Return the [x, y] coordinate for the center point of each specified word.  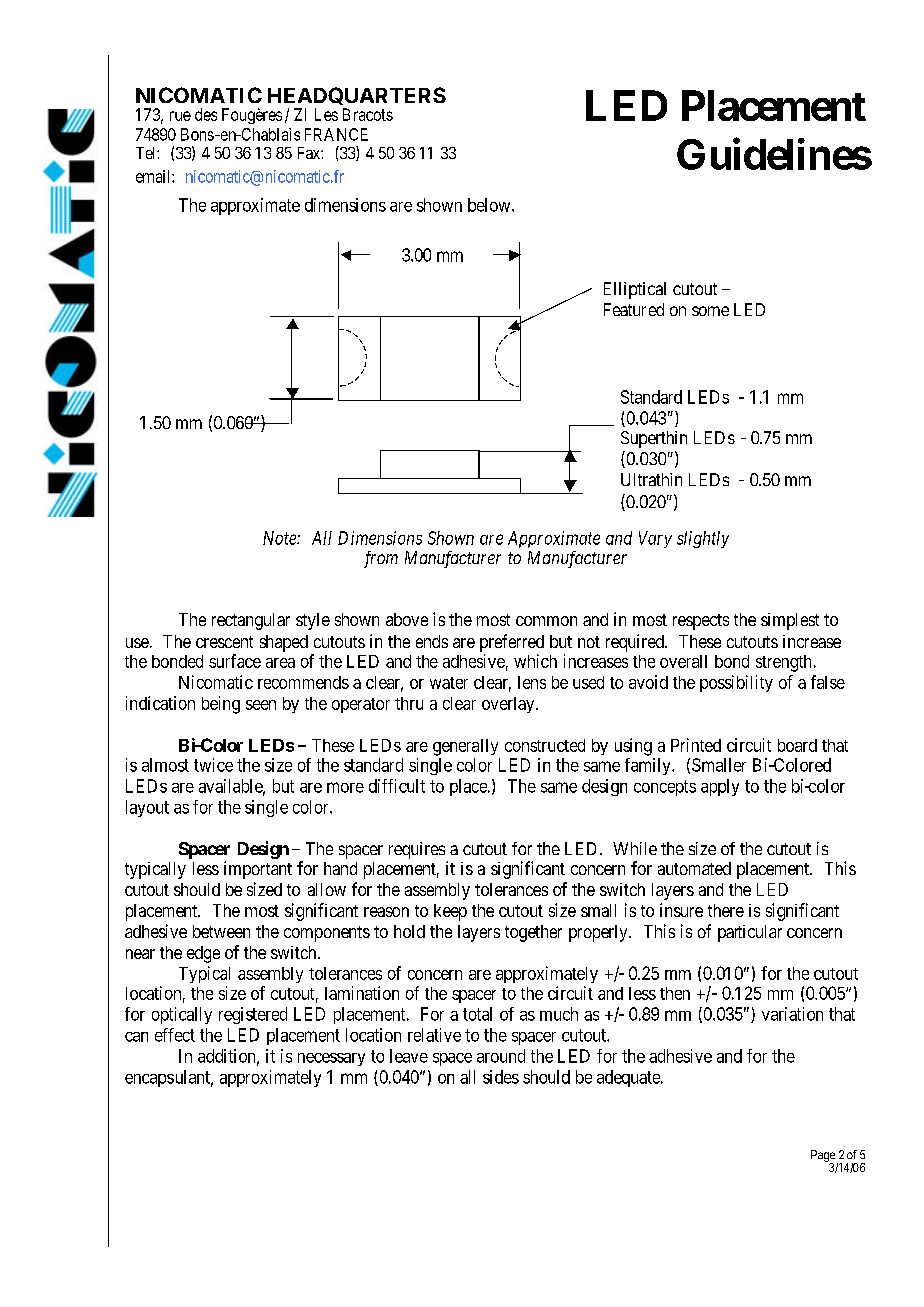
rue [180, 116]
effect [175, 1035]
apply [720, 787]
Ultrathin [651, 479]
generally [465, 747]
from [381, 559]
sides [501, 1077]
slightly [703, 539]
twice [213, 765]
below [490, 205]
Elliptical [635, 290]
